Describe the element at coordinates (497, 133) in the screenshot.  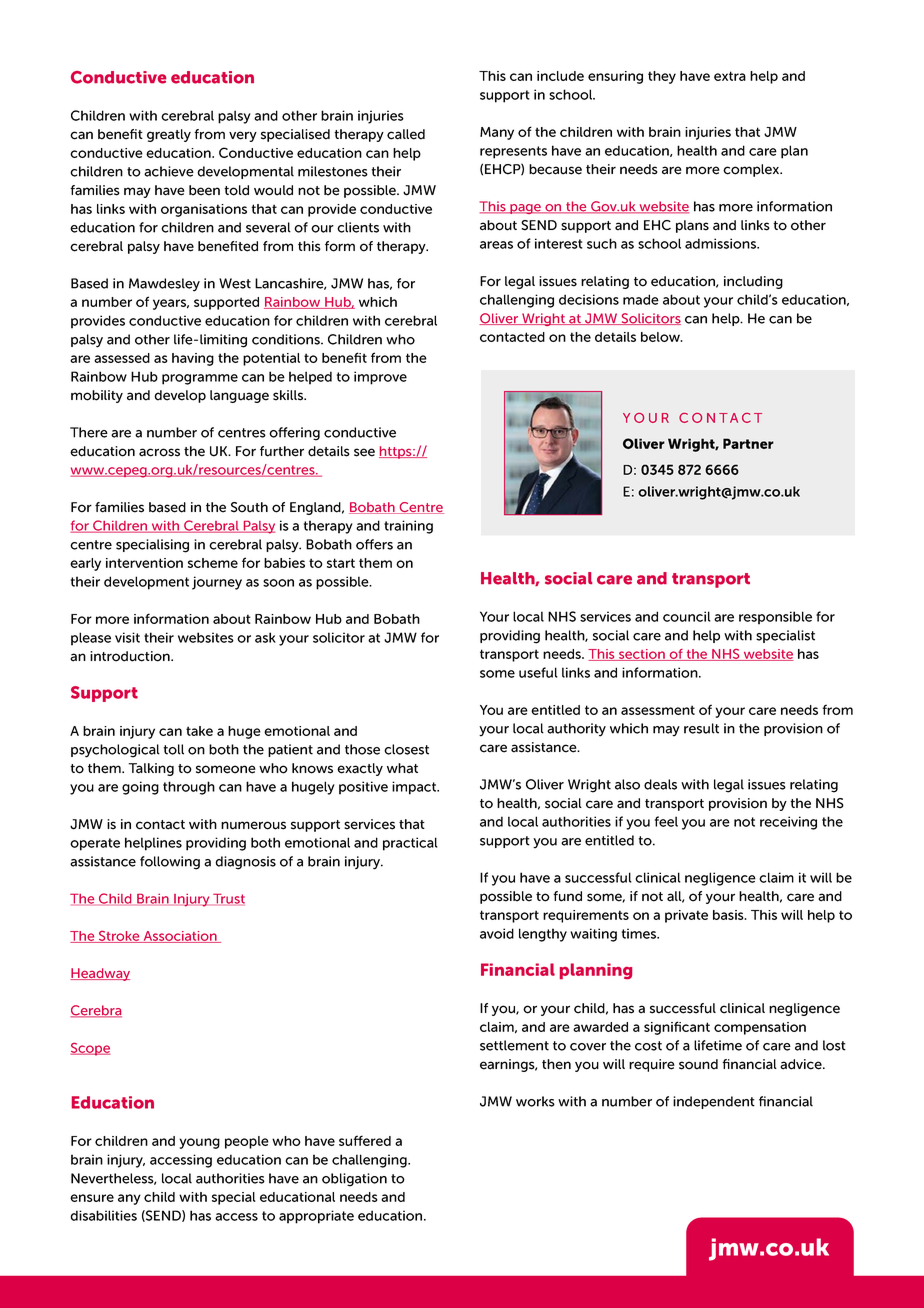
I see `Many` at that location.
